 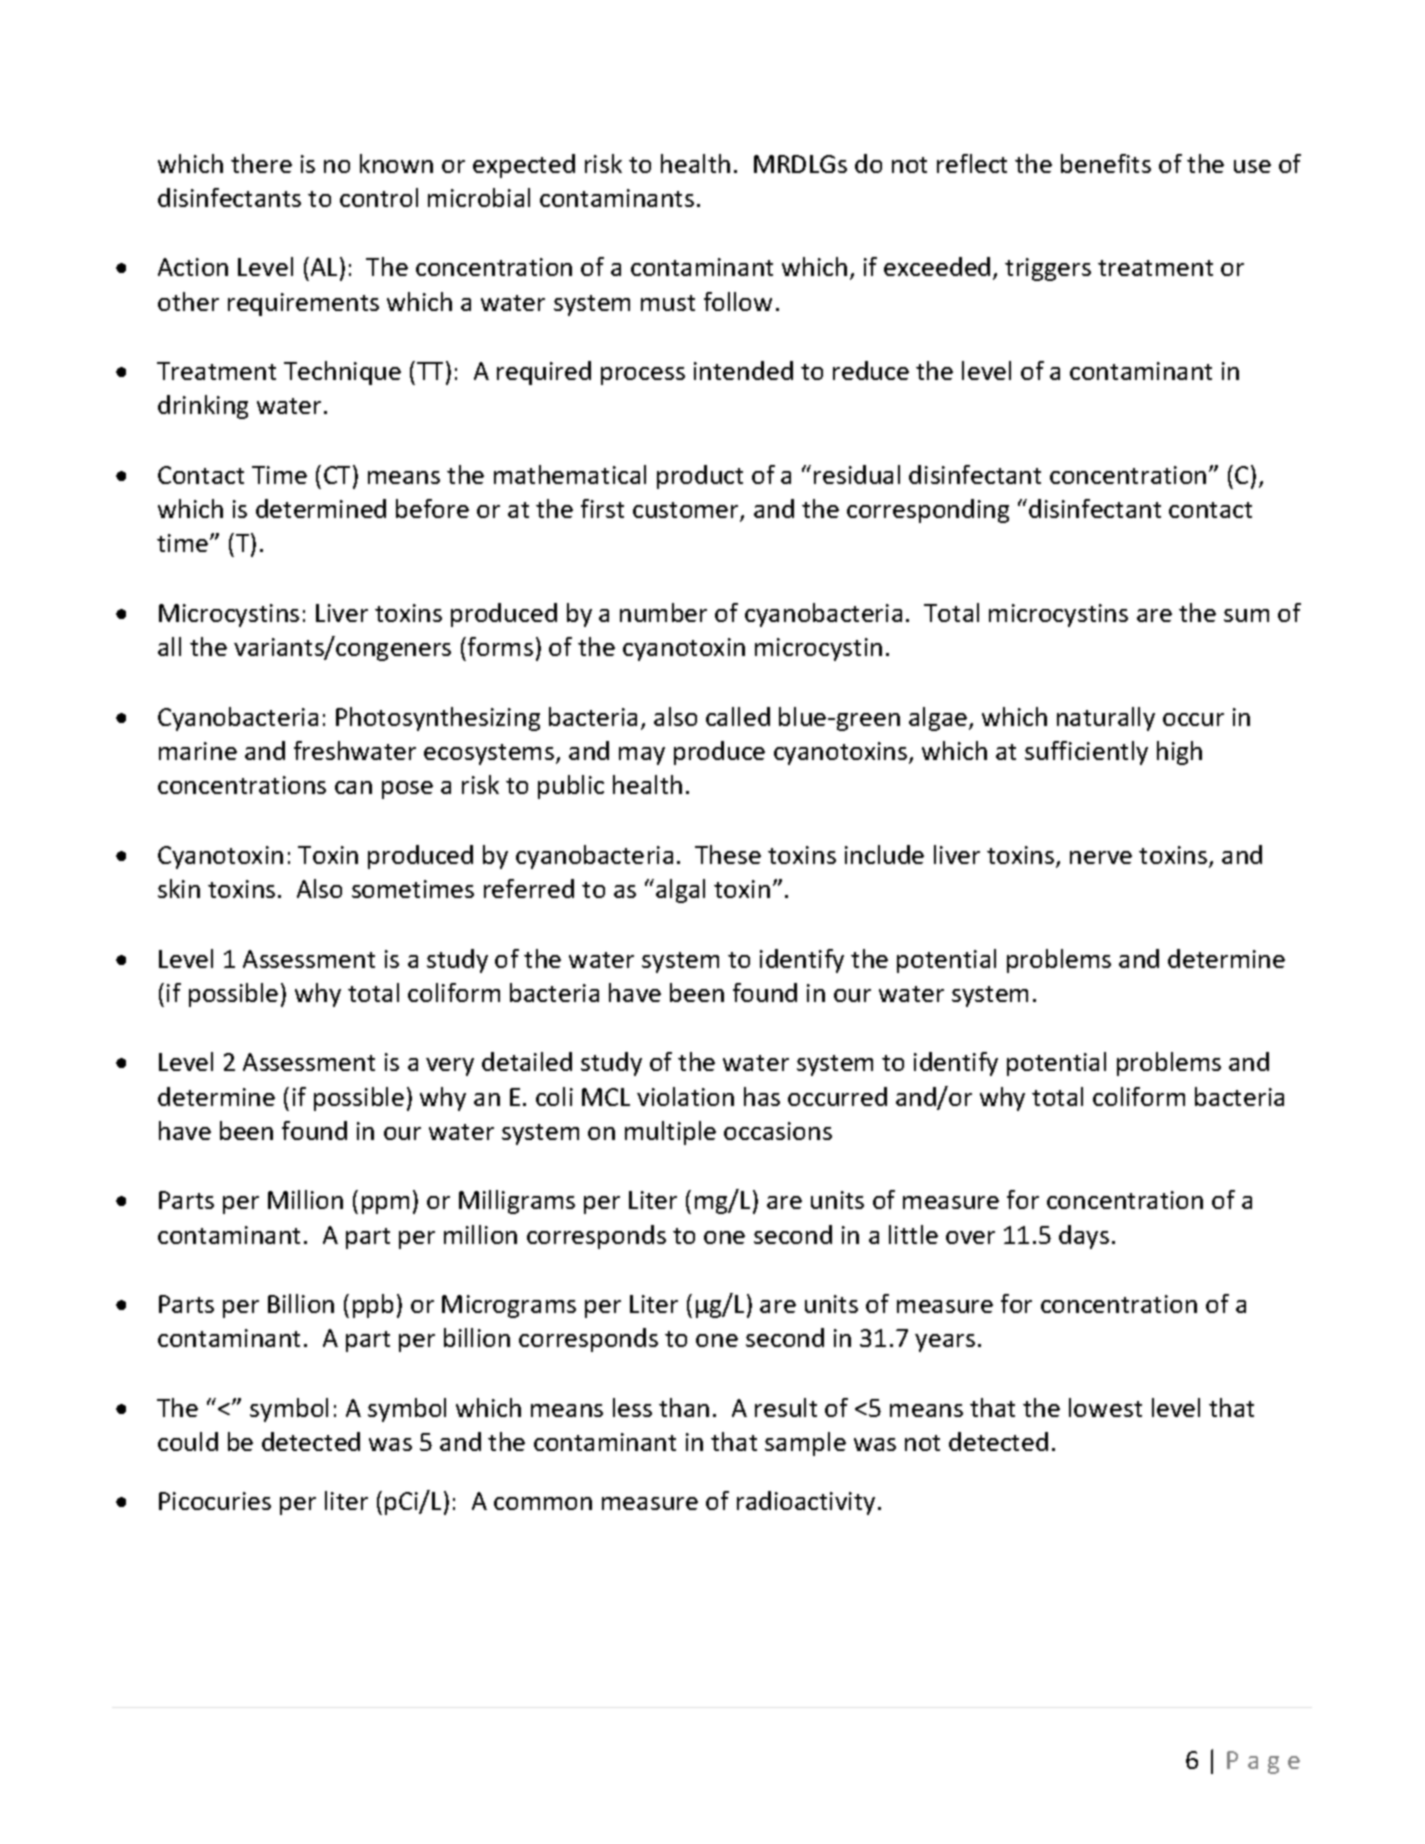 I want to click on Picocuries, so click(x=215, y=1501).
